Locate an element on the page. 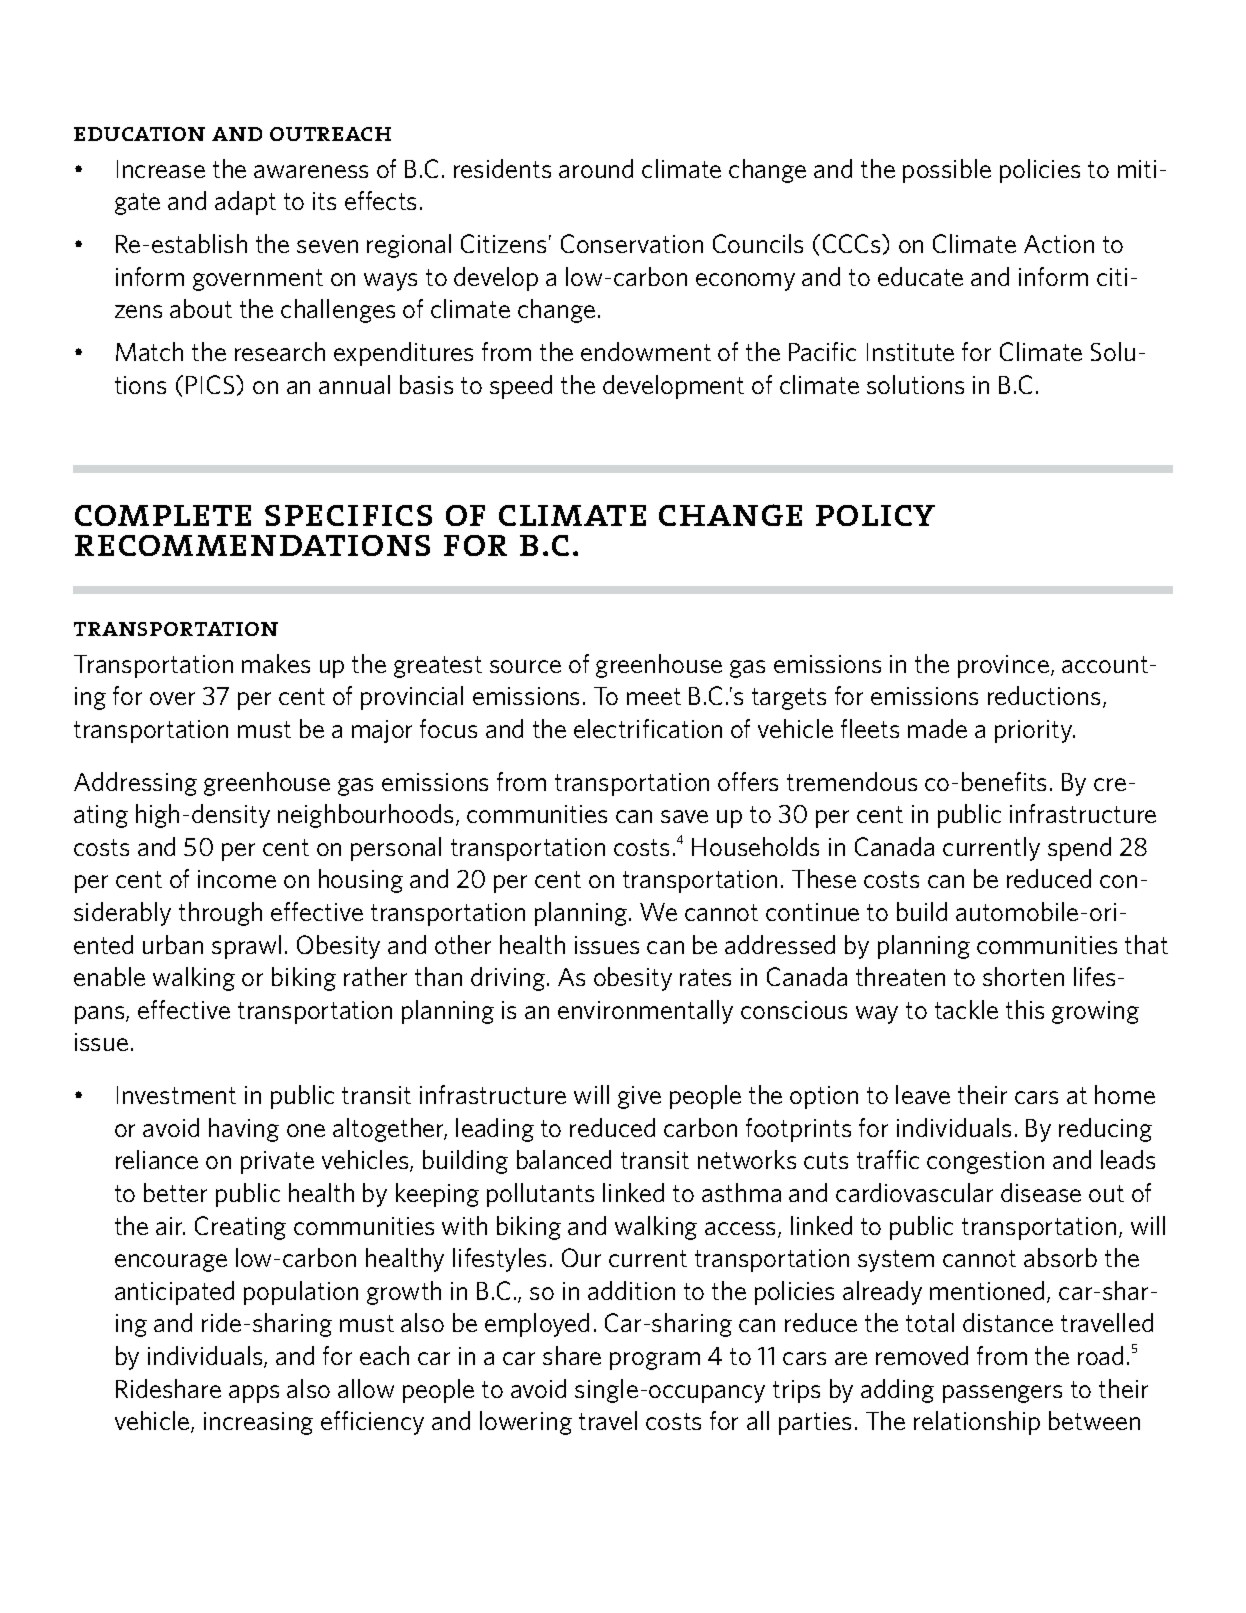 This document has width=1246, height=1613. Addressing is located at coordinates (135, 784).
